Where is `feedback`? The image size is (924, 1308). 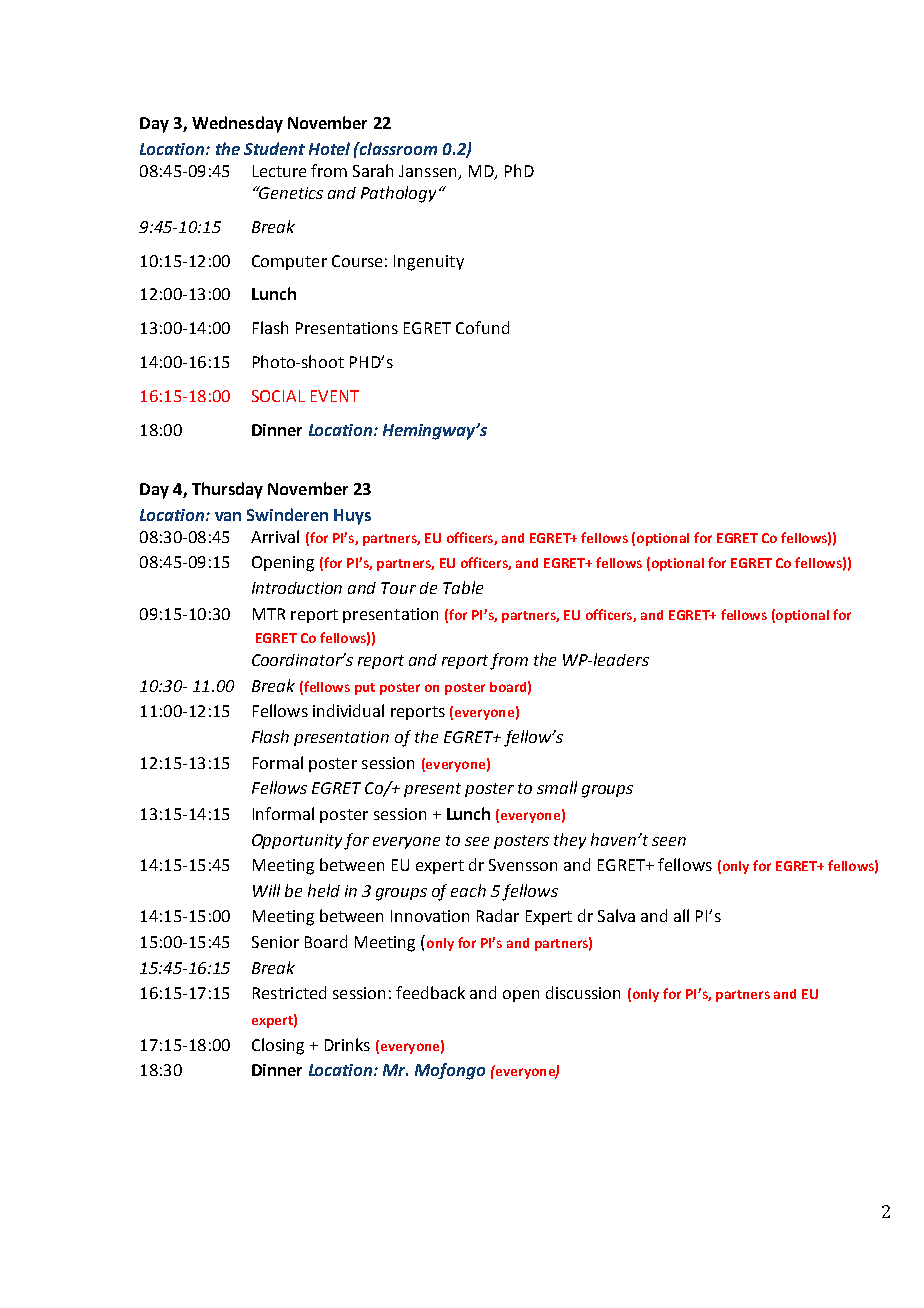 feedback is located at coordinates (430, 992).
